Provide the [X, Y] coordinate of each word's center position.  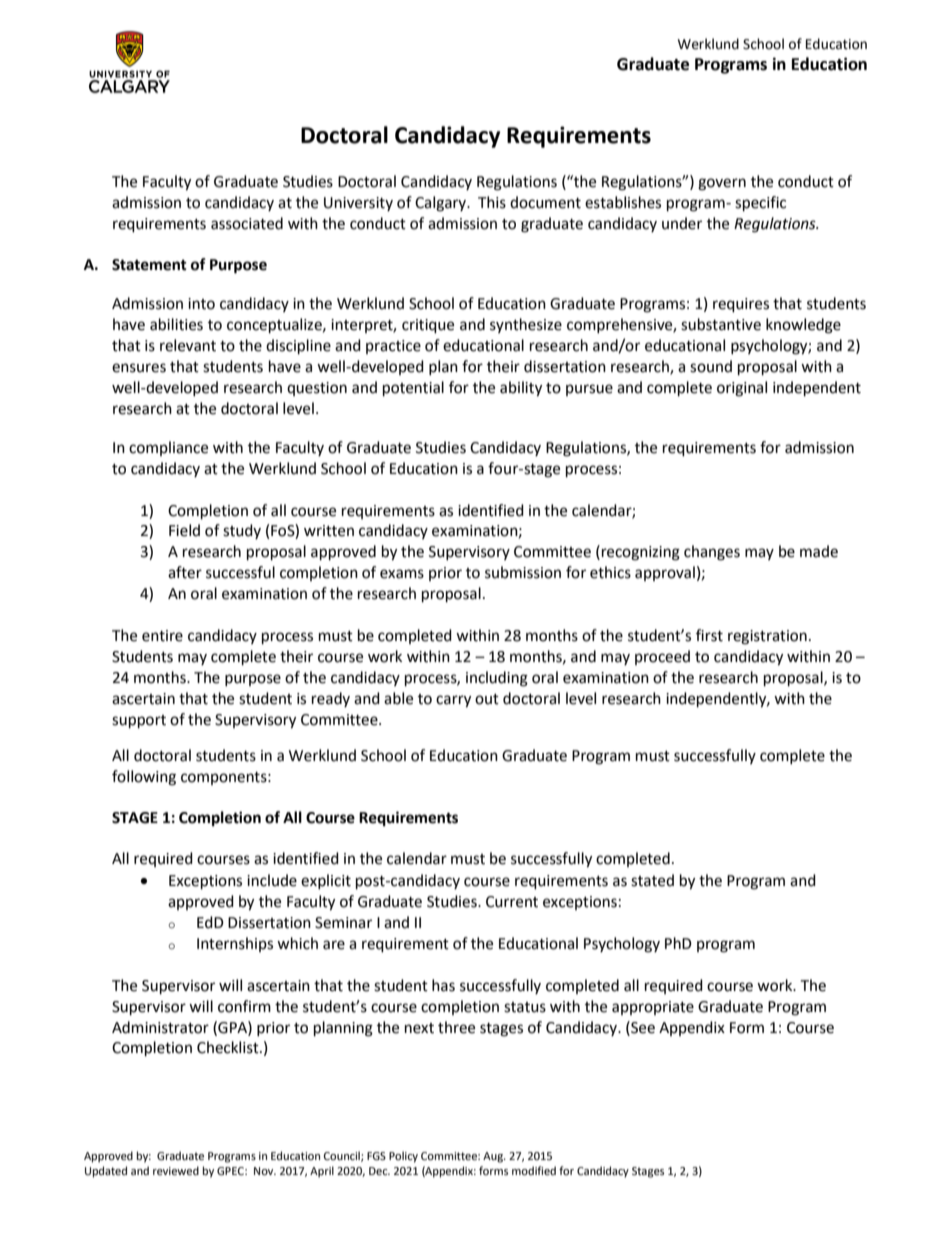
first [709, 635]
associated [247, 223]
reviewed [176, 1171]
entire [162, 636]
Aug [494, 1157]
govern [722, 184]
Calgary [442, 204]
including [497, 679]
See [642, 1027]
